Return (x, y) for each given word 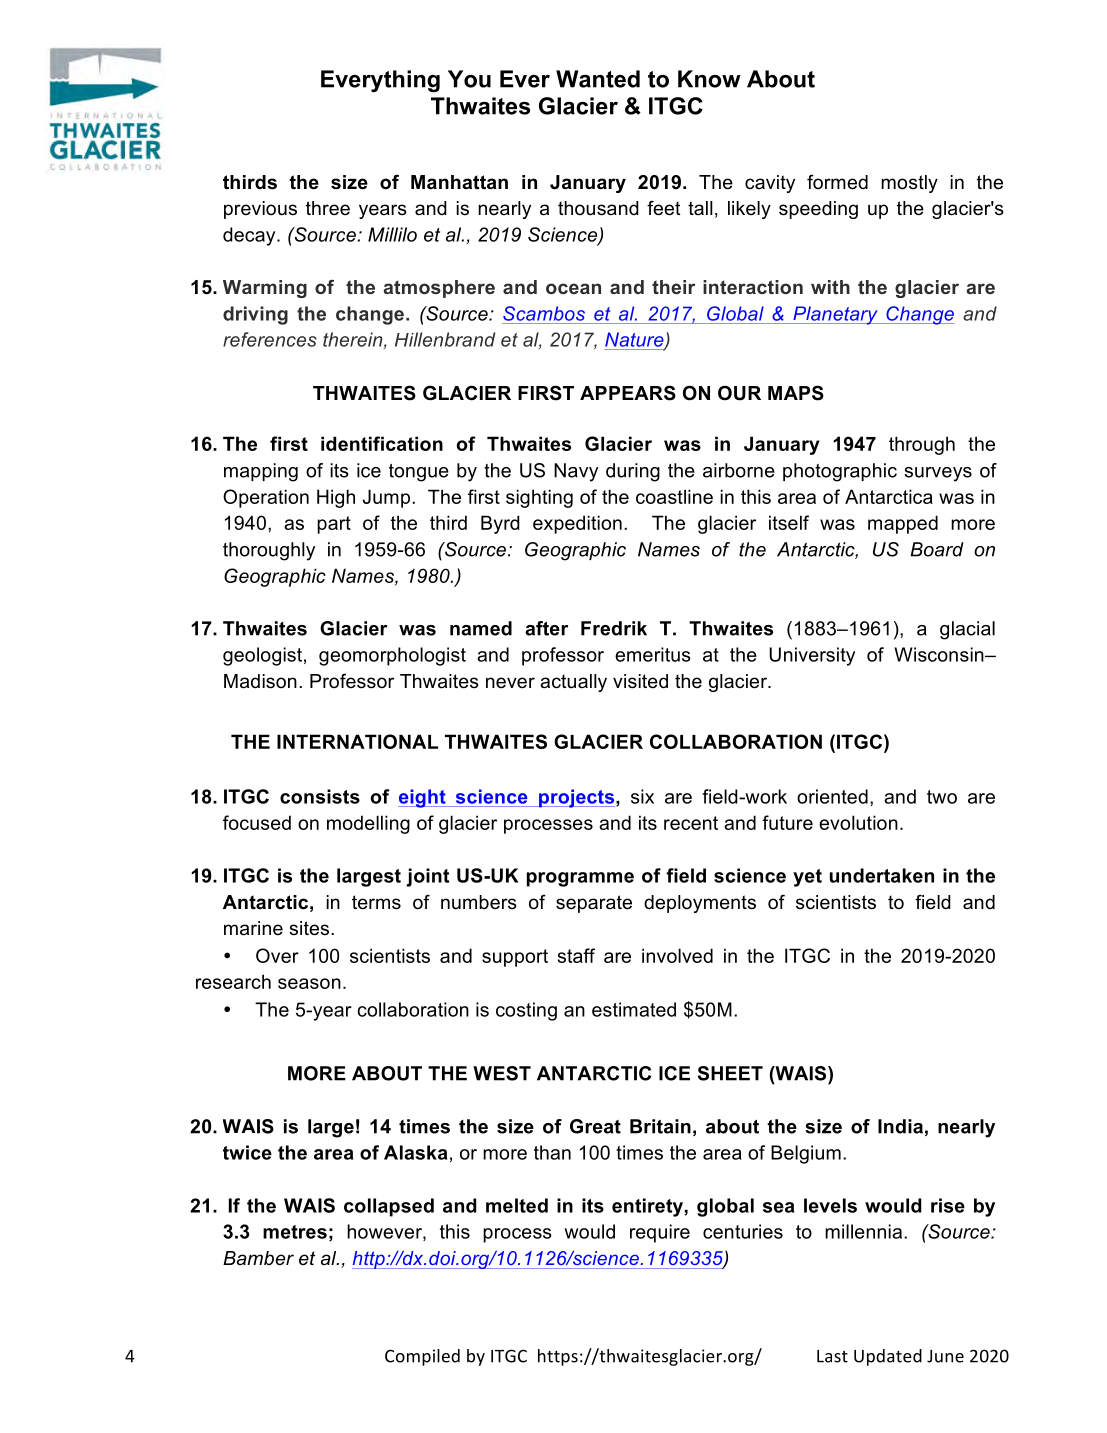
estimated (634, 1009)
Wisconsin (940, 654)
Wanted (598, 79)
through (922, 445)
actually (573, 683)
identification (382, 443)
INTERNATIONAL (357, 741)
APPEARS (628, 393)
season (309, 983)
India (900, 1126)
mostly (909, 184)
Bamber (258, 1258)
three (328, 208)
